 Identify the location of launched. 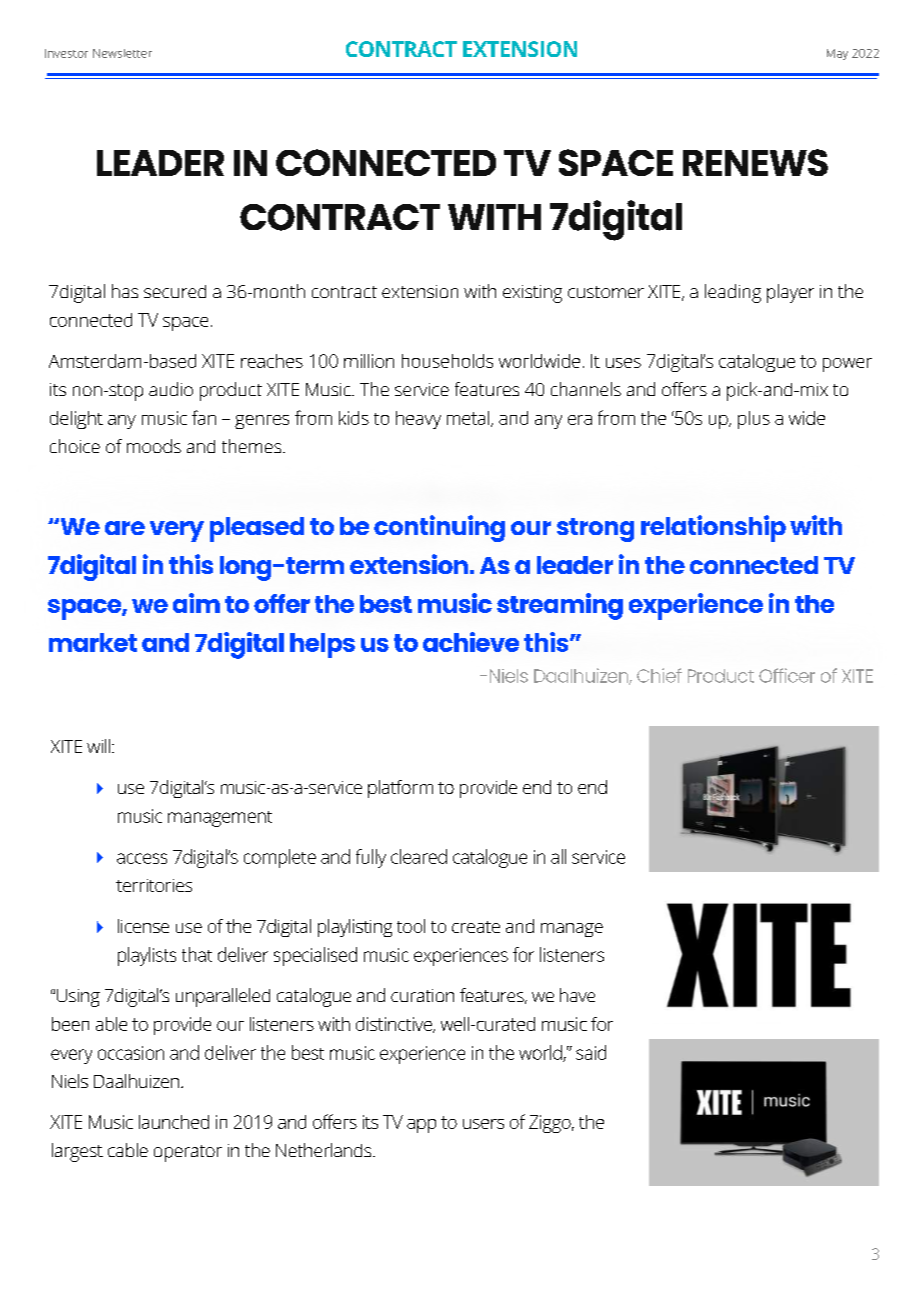
(174, 1122).
